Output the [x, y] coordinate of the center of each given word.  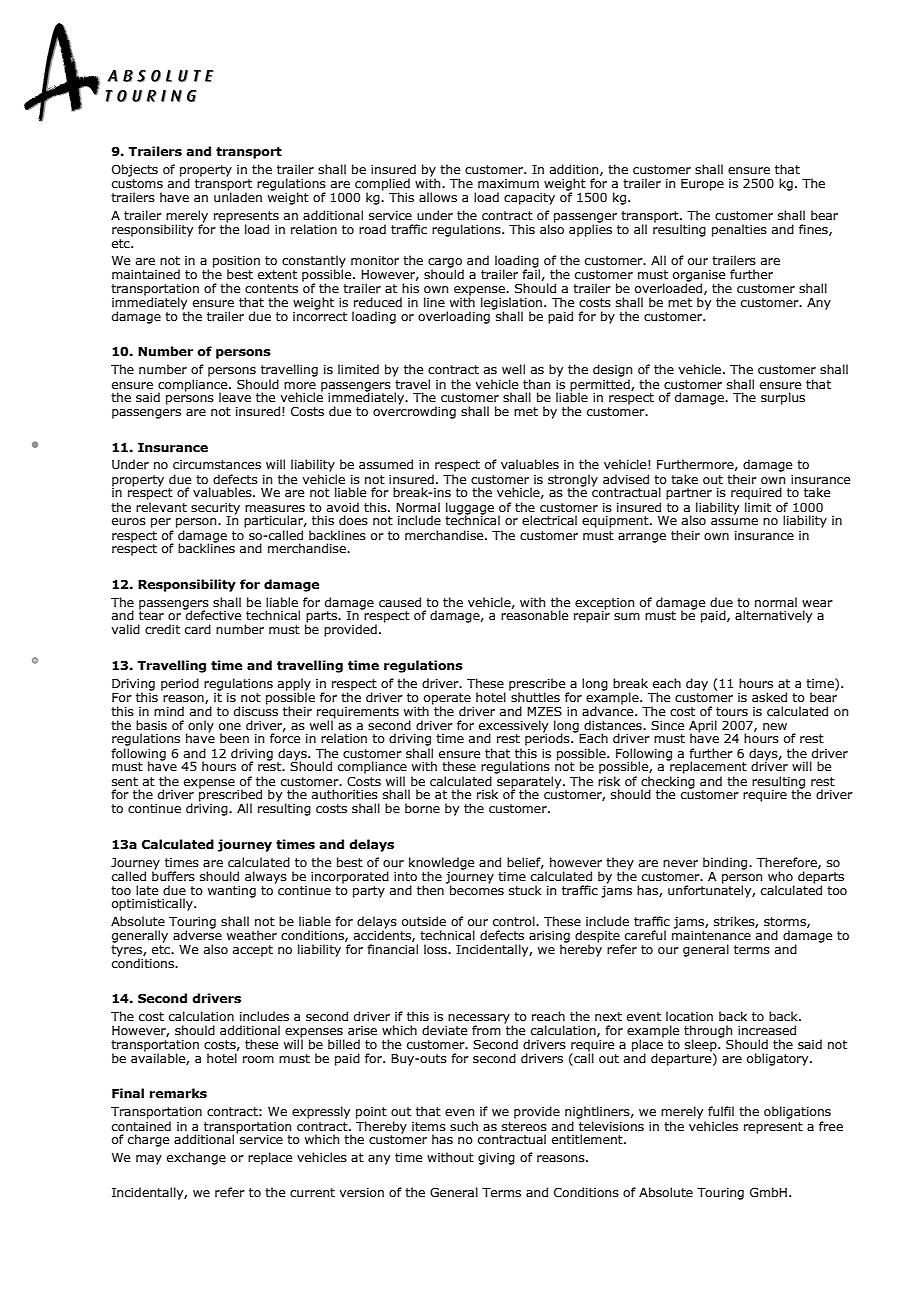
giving [496, 1159]
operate [447, 700]
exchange [196, 1158]
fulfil [721, 1111]
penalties [739, 230]
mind [169, 711]
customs [137, 183]
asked [769, 697]
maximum [508, 183]
